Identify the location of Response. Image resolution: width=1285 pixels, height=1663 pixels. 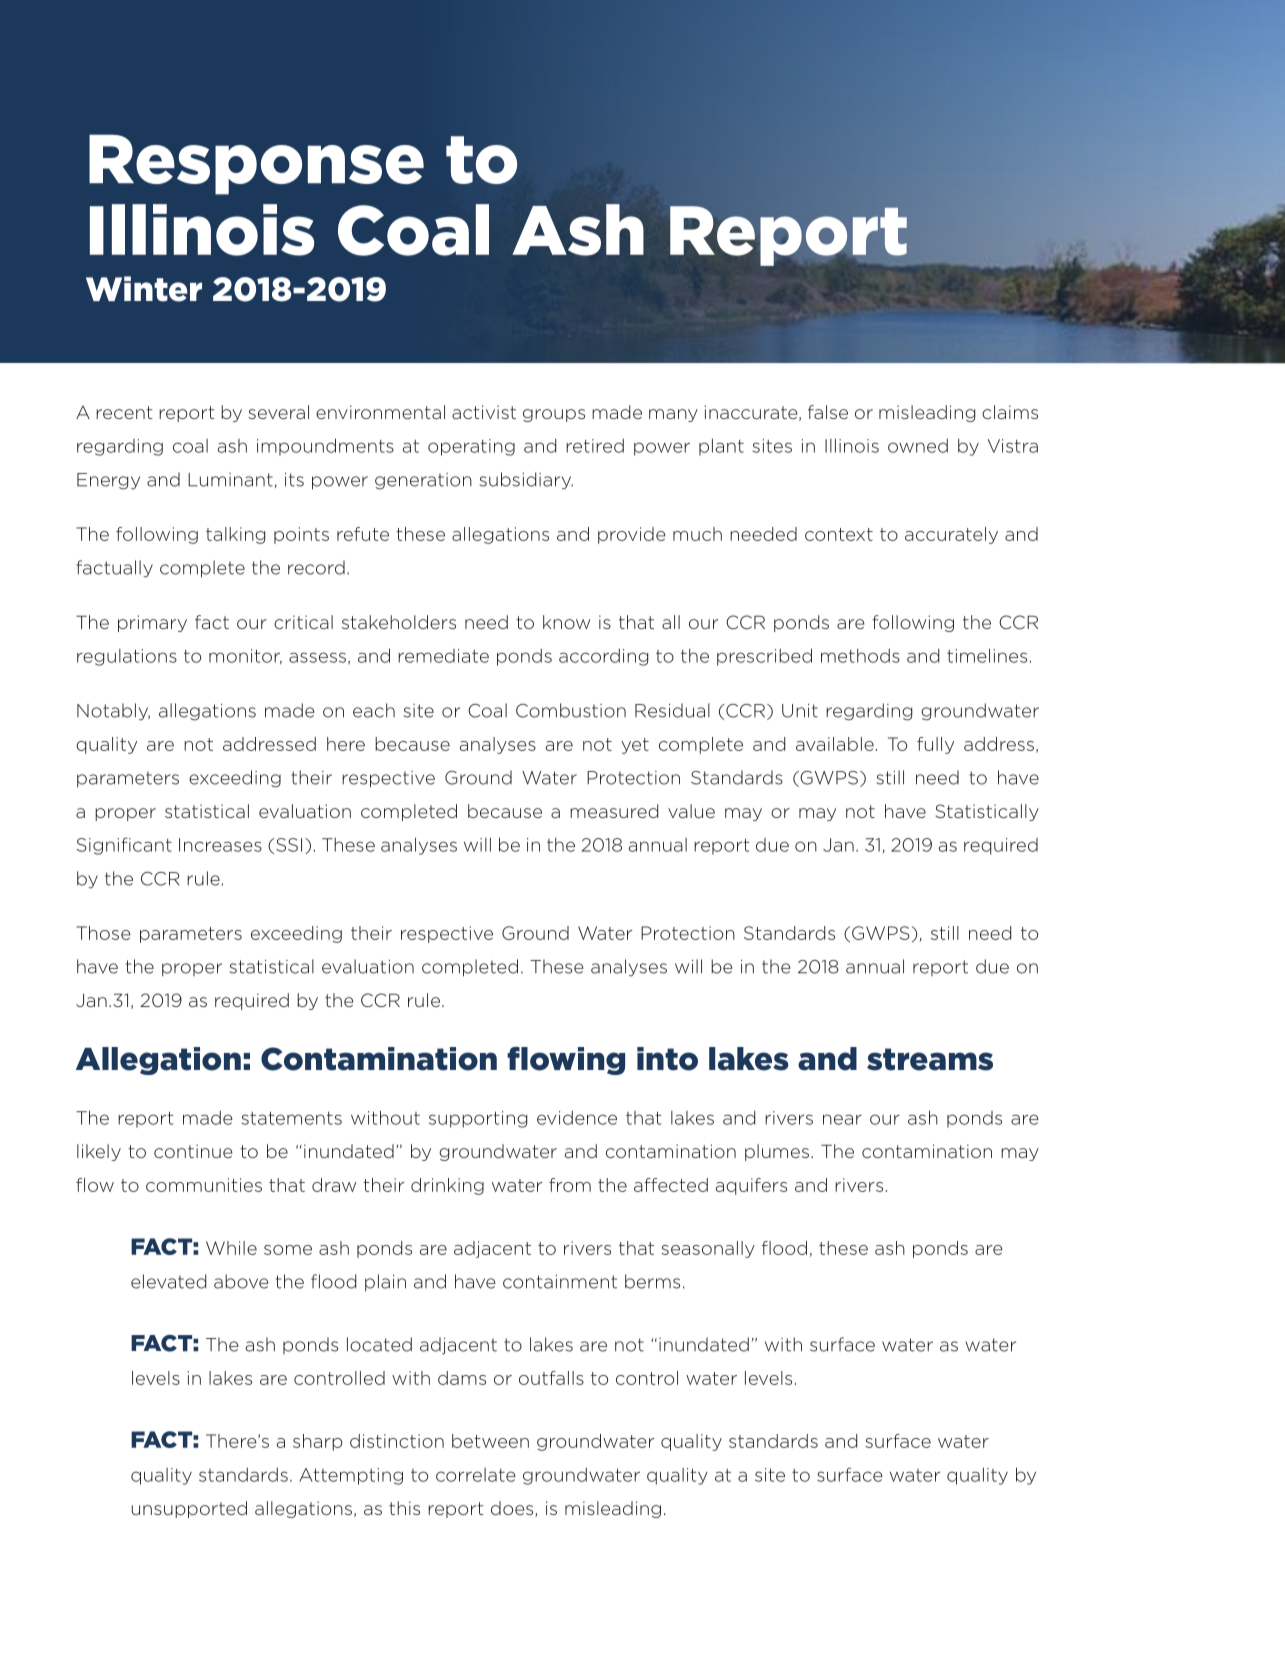
(256, 165).
